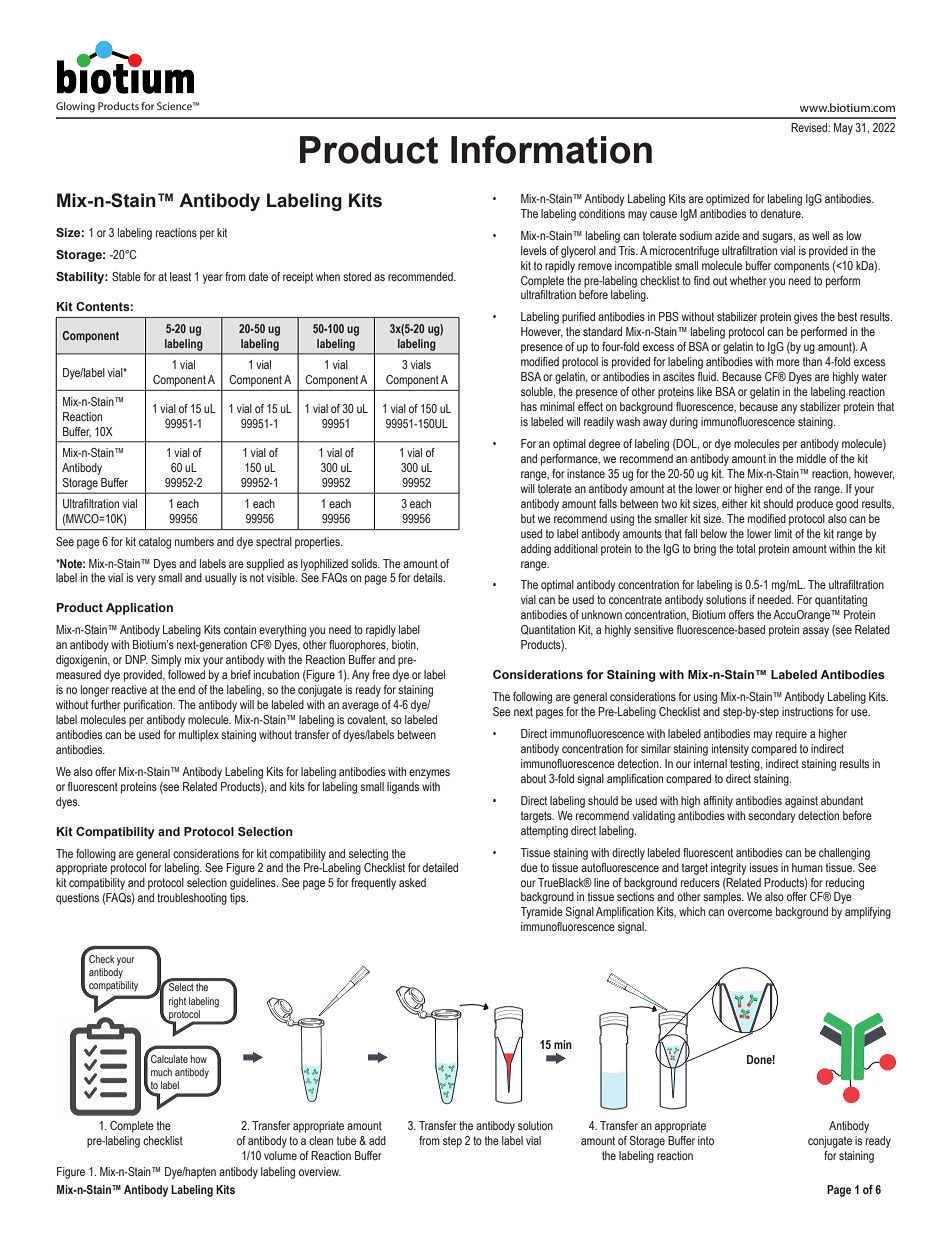 The height and width of the screenshot is (1233, 952). I want to click on but, so click(528, 518).
